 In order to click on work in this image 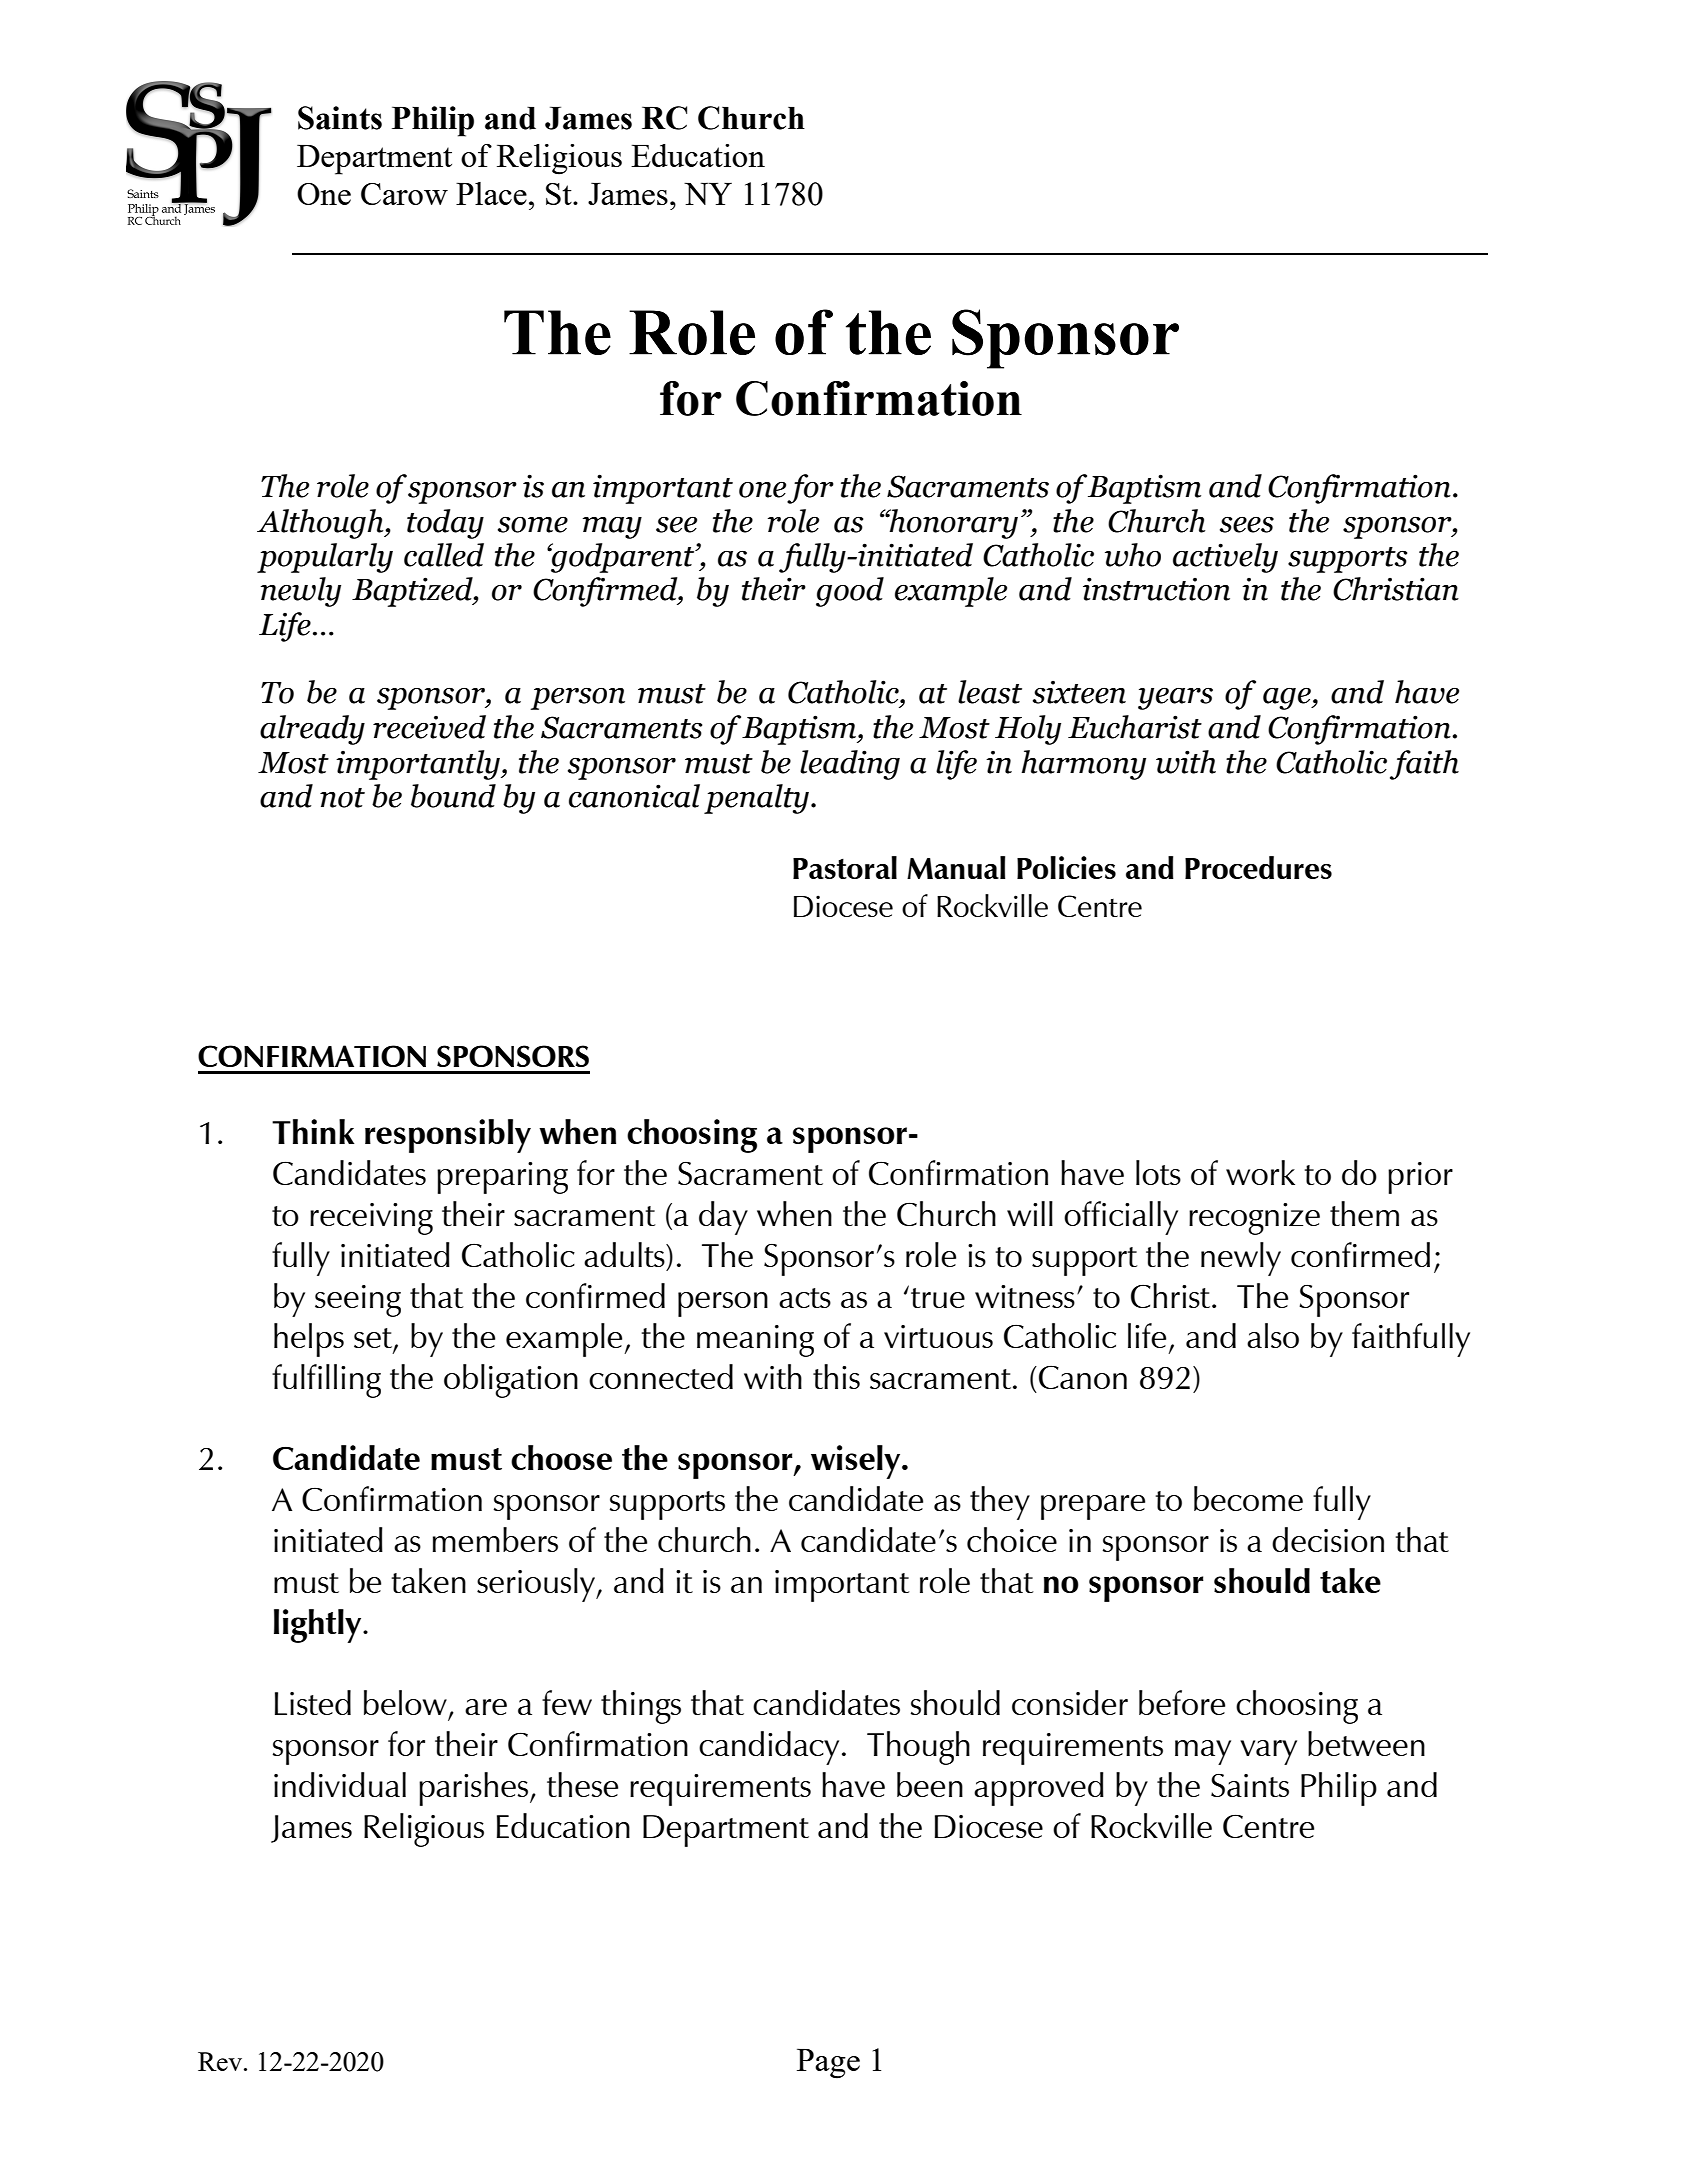, I will do `click(1260, 1172)`.
